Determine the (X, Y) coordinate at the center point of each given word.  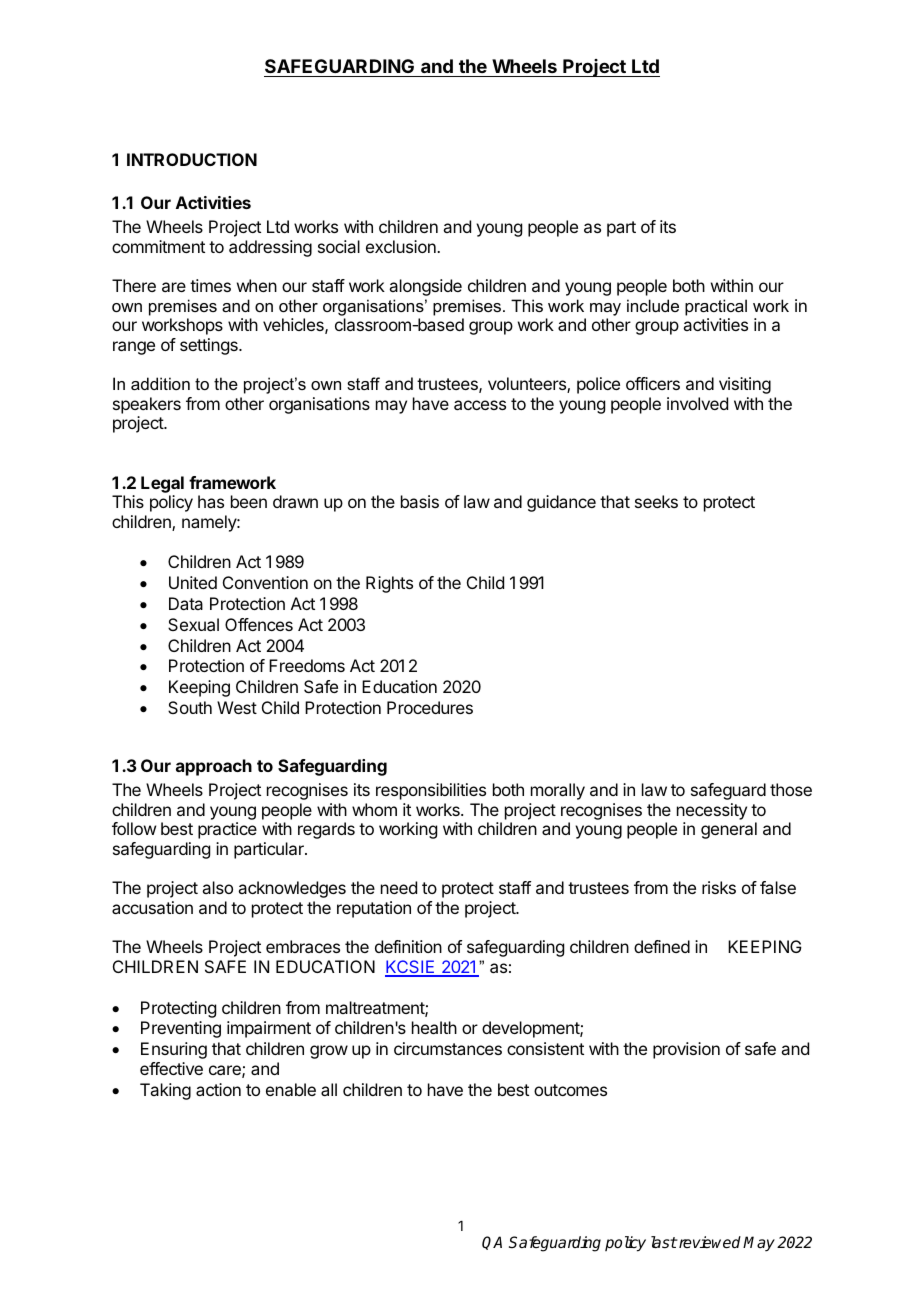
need (399, 887)
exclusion (402, 246)
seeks (656, 501)
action (218, 1089)
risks (719, 887)
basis (420, 501)
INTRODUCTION (192, 159)
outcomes (570, 1090)
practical (716, 307)
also (217, 887)
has (211, 501)
